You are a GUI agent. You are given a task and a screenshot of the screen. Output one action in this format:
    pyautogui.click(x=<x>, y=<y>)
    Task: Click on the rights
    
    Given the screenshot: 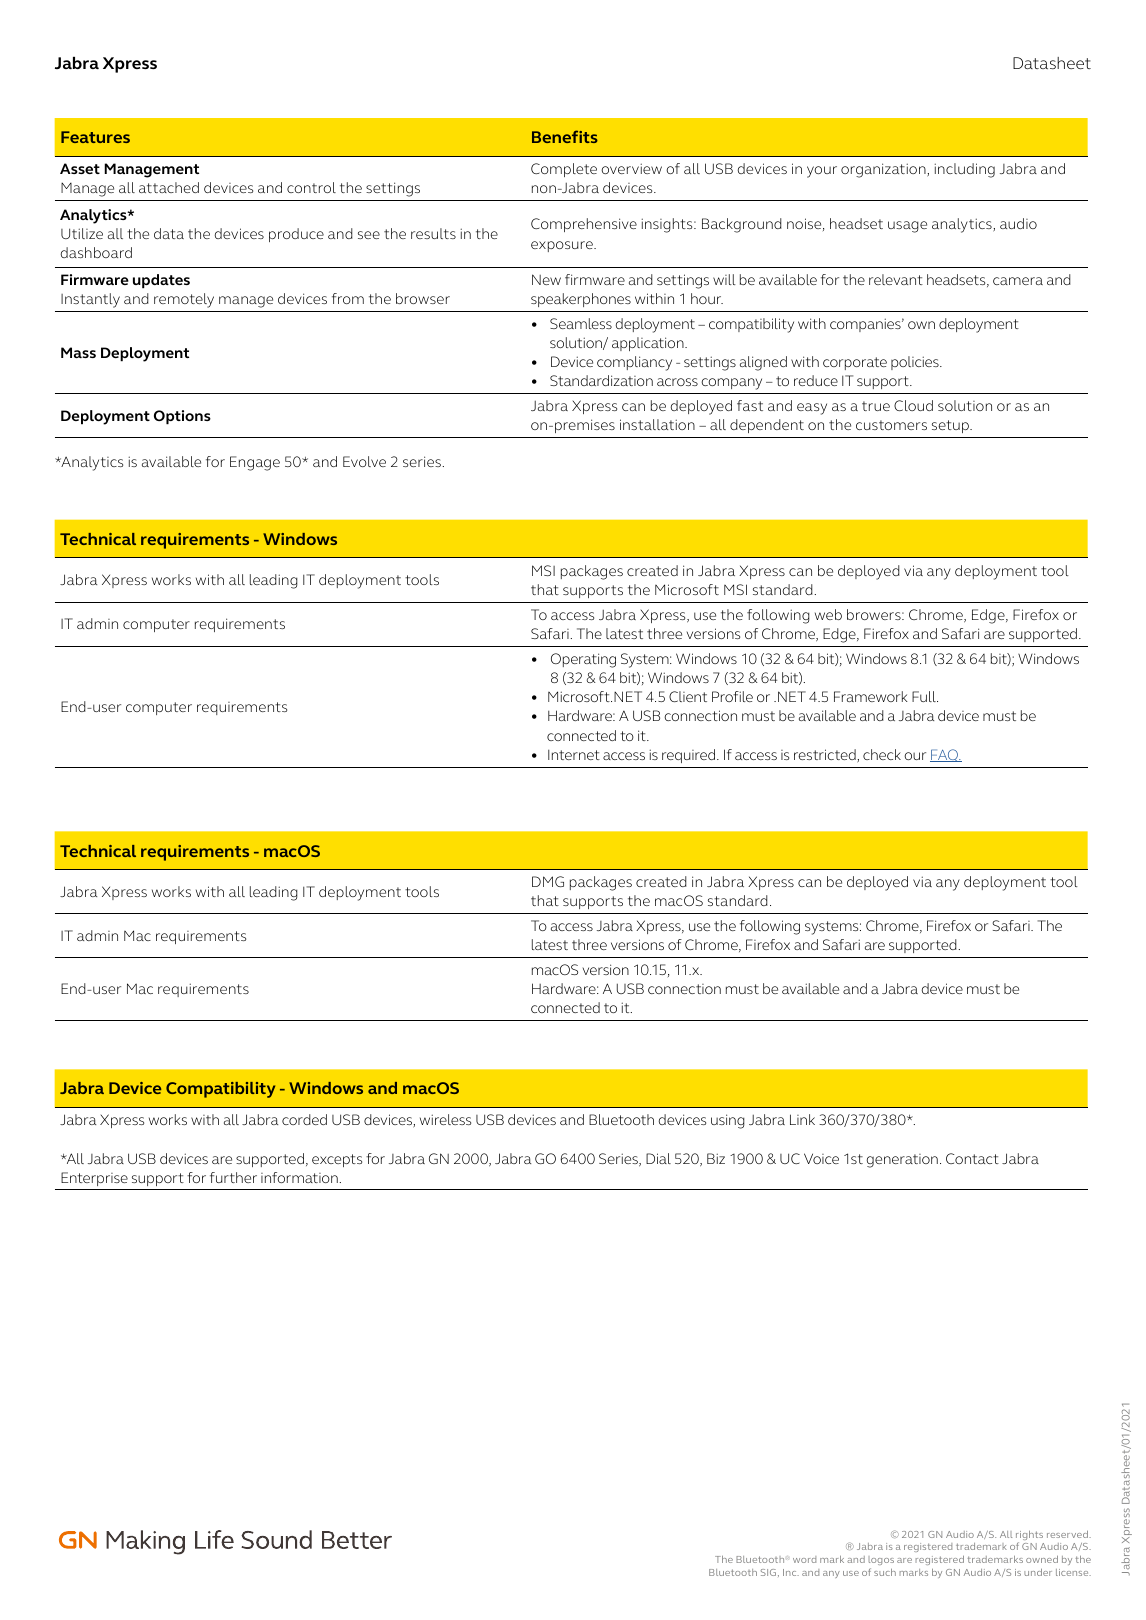 What is the action you would take?
    pyautogui.click(x=1029, y=1537)
